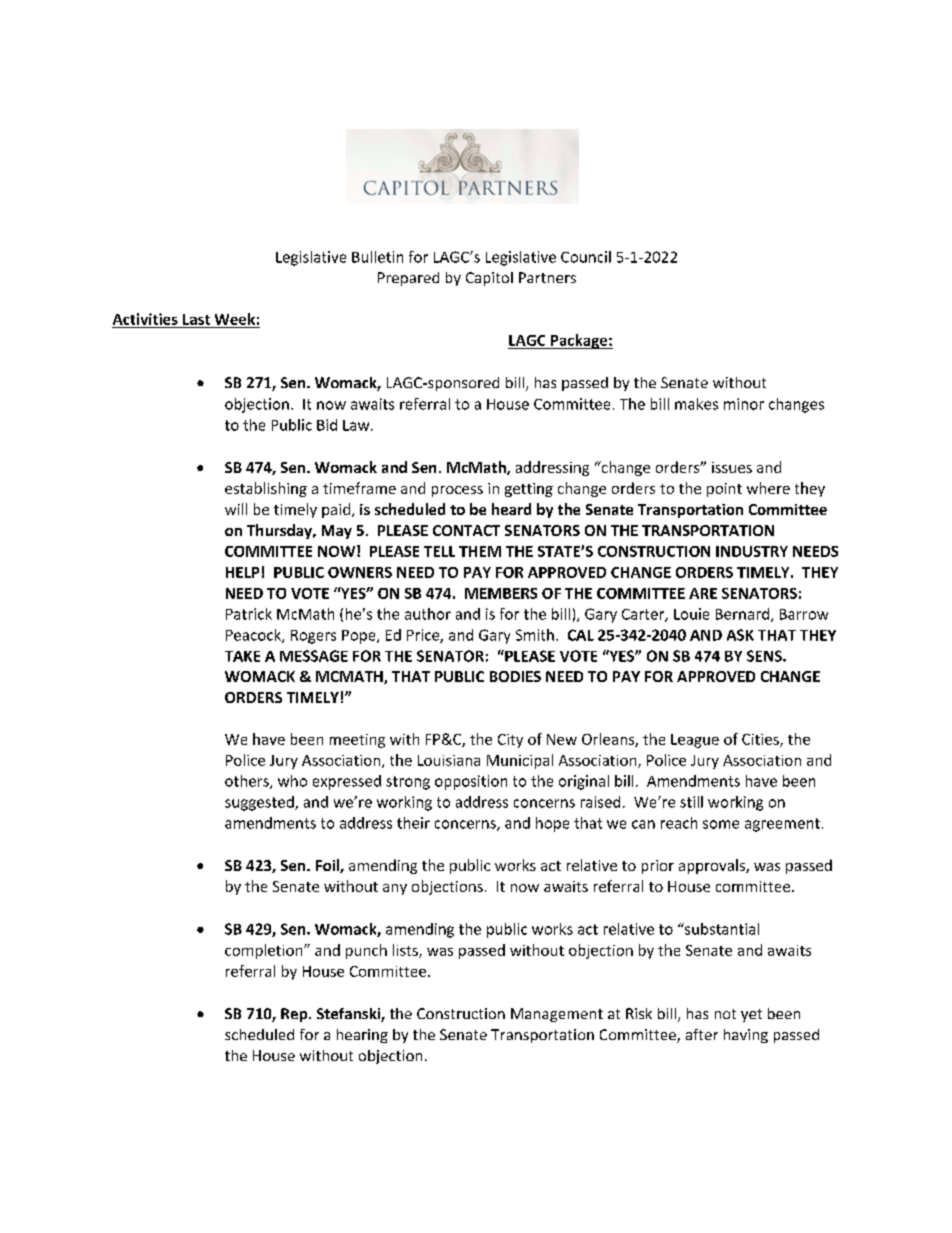  What do you see at coordinates (235, 319) in the page?
I see `Week` at bounding box center [235, 319].
